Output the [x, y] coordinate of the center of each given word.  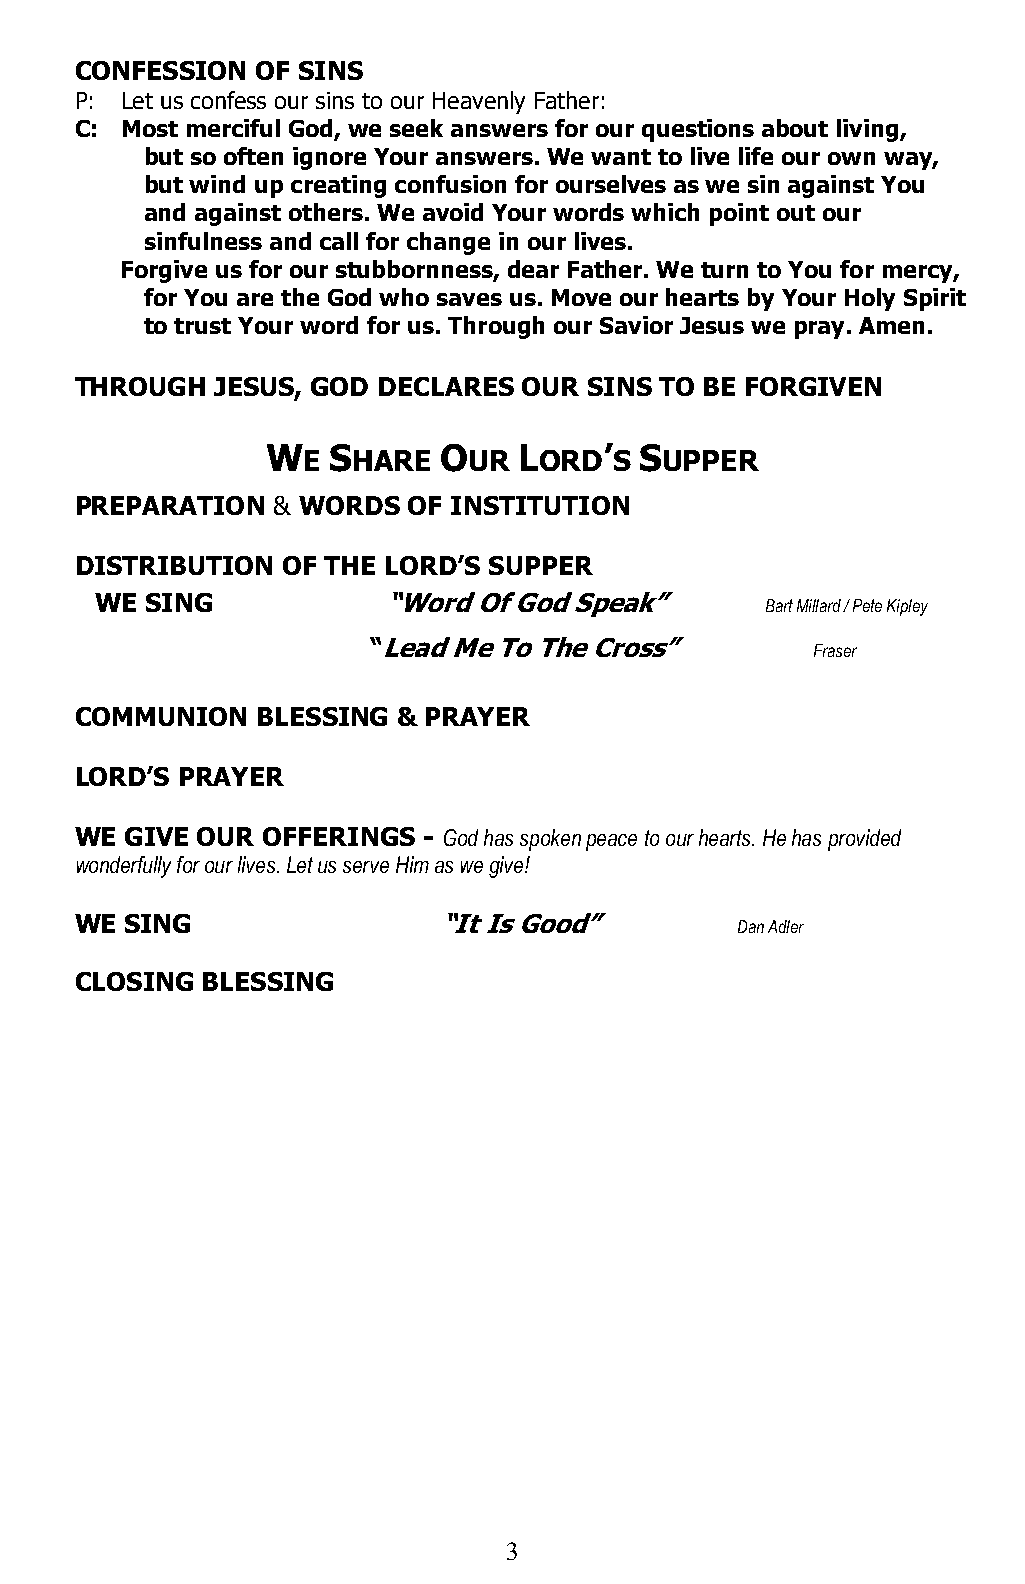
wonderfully [124, 867]
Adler [786, 926]
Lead [417, 647]
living [869, 130]
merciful [233, 128]
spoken [550, 840]
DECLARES [446, 386]
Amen [891, 325]
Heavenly [479, 102]
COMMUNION [161, 716]
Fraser [835, 650]
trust [202, 326]
